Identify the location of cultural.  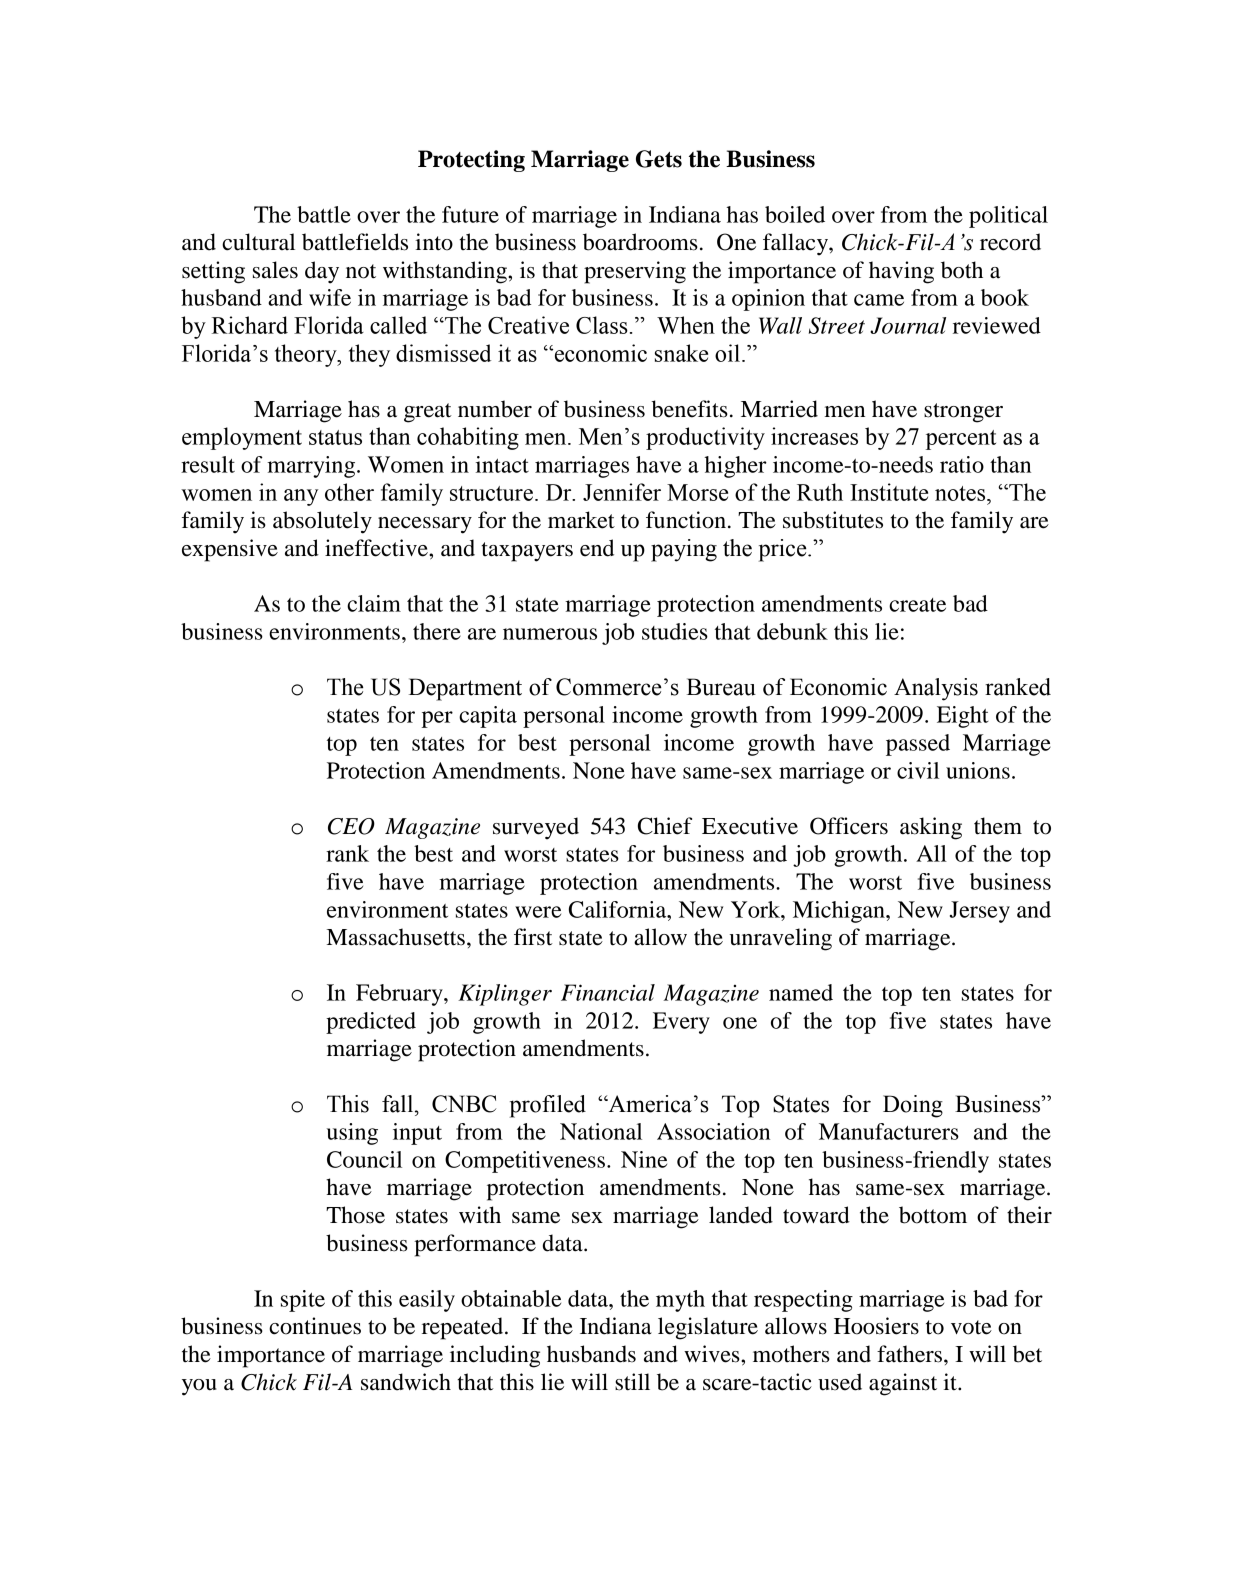
(258, 242).
